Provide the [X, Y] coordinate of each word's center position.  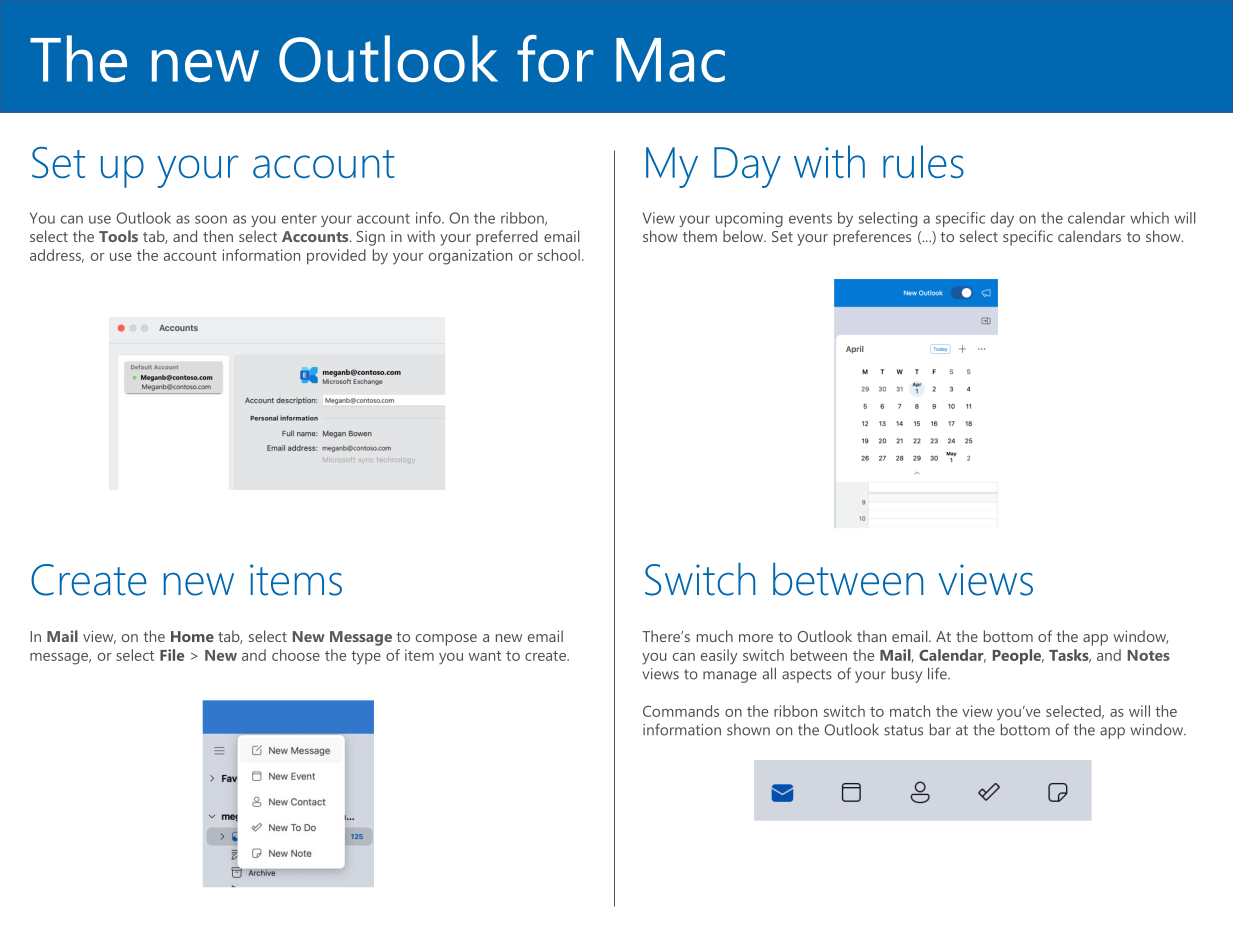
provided [336, 257]
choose [296, 655]
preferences [872, 238]
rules [923, 161]
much [715, 636]
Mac [670, 60]
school [558, 255]
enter [299, 218]
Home [192, 636]
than [871, 636]
